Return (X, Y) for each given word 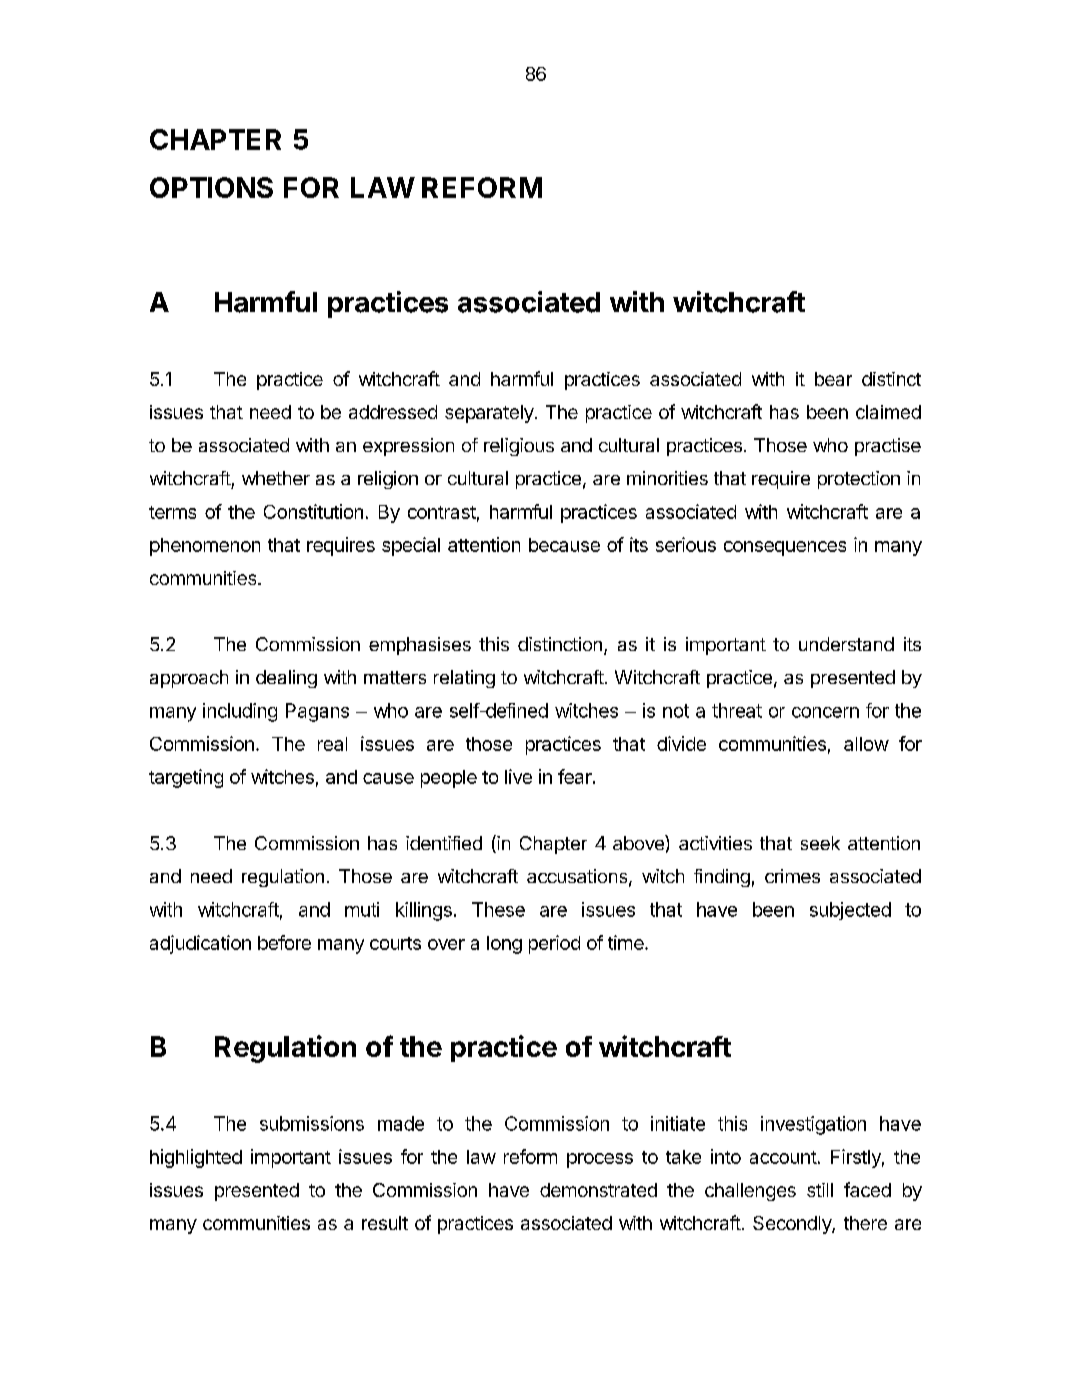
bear (833, 379)
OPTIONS (211, 187)
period (554, 944)
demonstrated (598, 1190)
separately (489, 414)
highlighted (196, 1158)
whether (276, 478)
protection (859, 480)
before (284, 942)
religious (519, 447)
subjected (850, 911)
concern (825, 712)
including (240, 712)
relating (464, 679)
